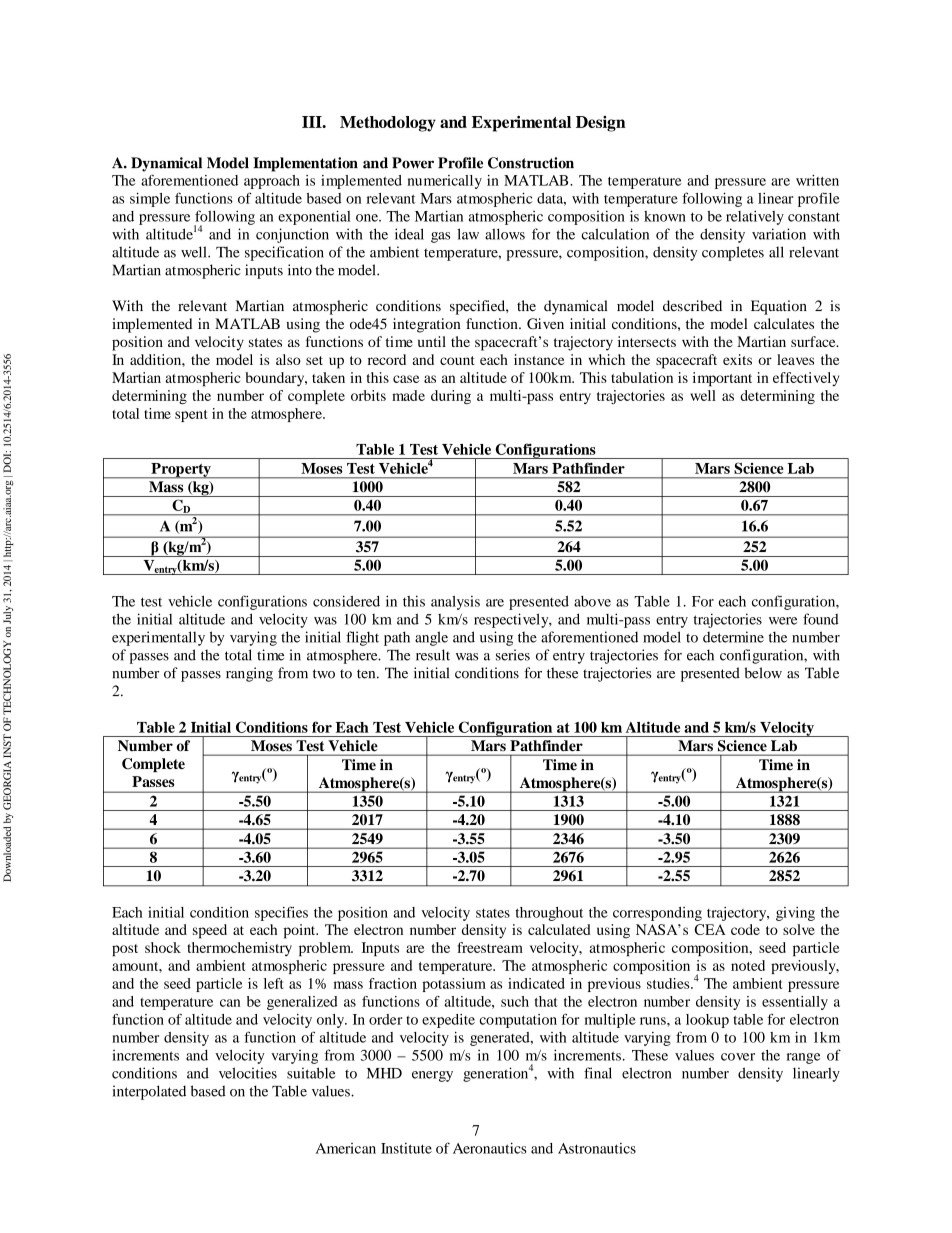  I want to click on relatively, so click(755, 217).
